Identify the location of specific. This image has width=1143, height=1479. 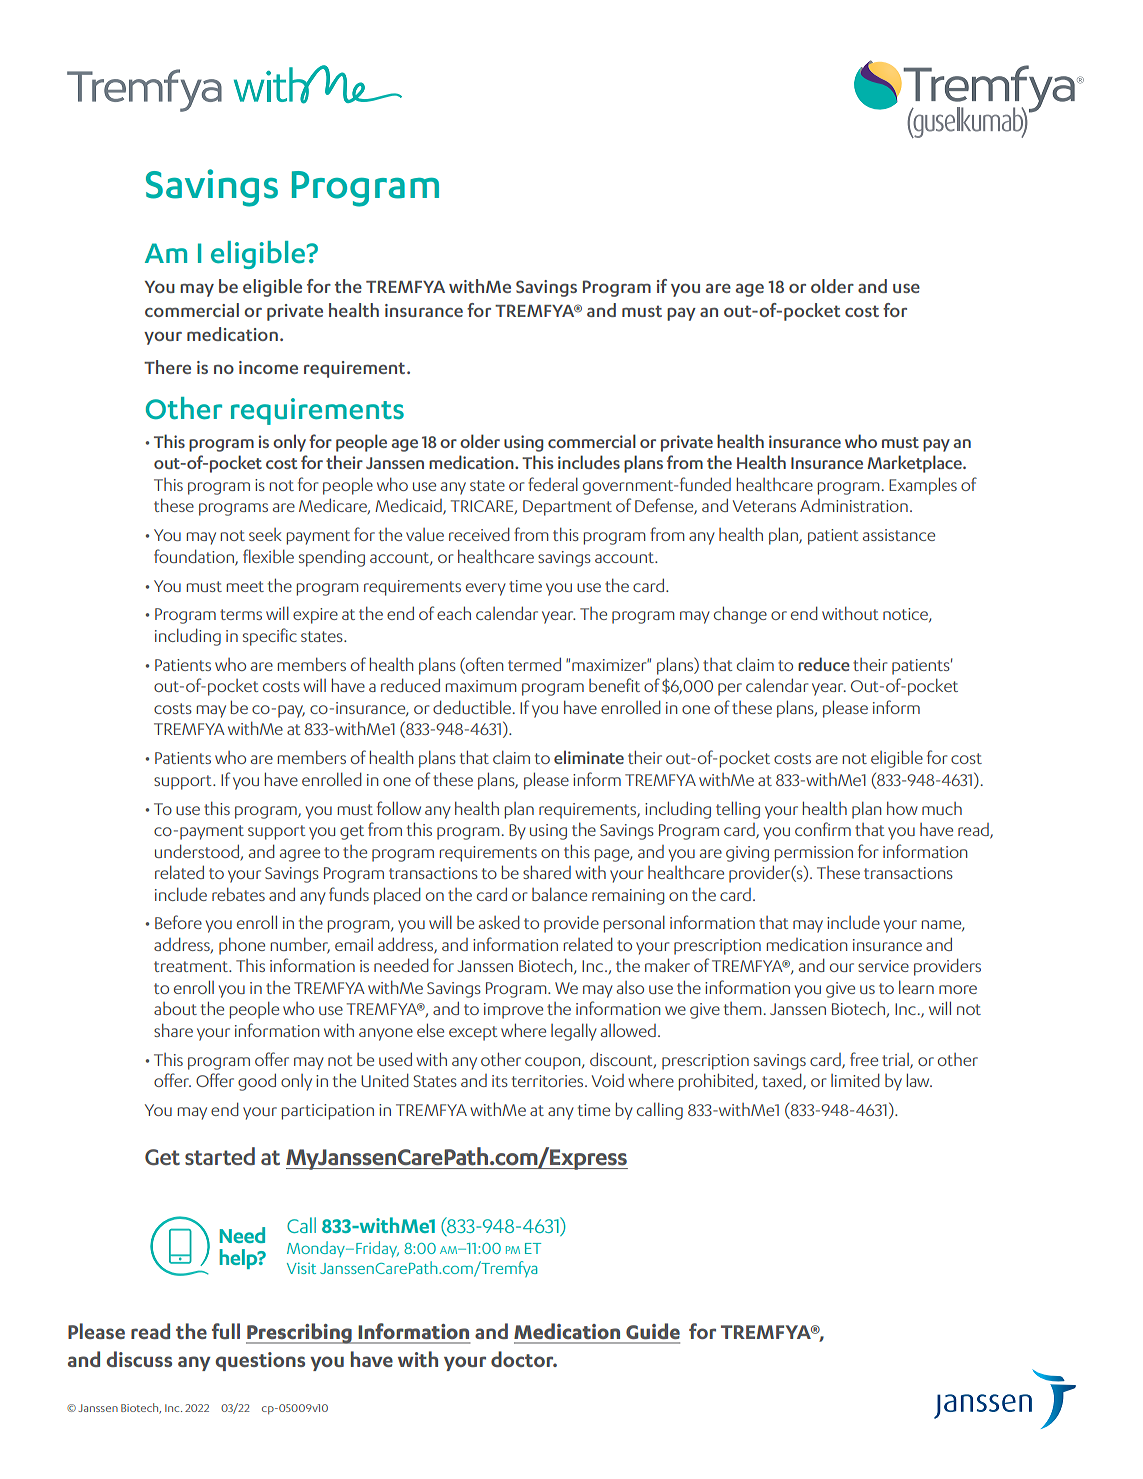
(270, 637).
